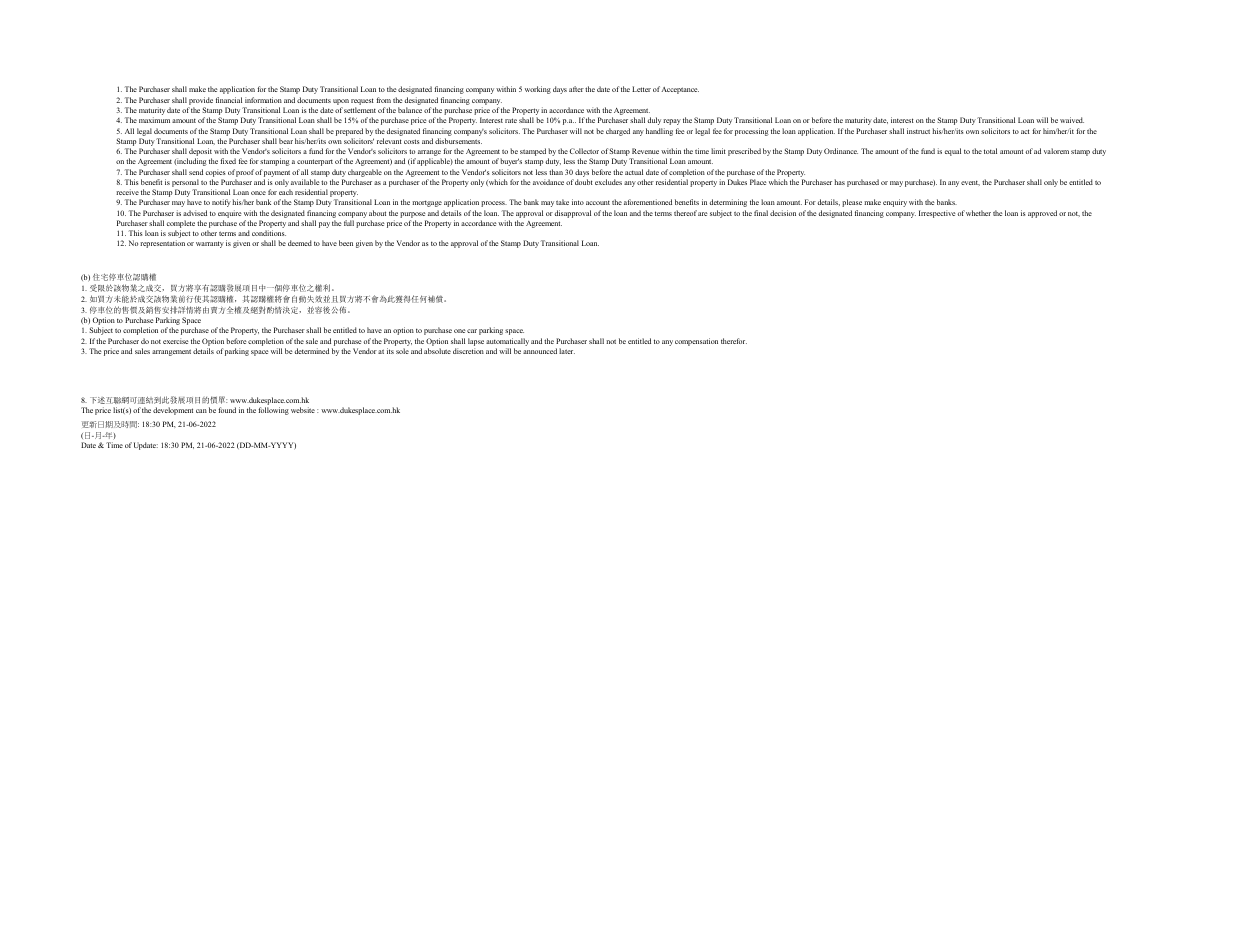 The width and height of the screenshot is (1233, 952). What do you see at coordinates (576, 89) in the screenshot?
I see `after` at bounding box center [576, 89].
